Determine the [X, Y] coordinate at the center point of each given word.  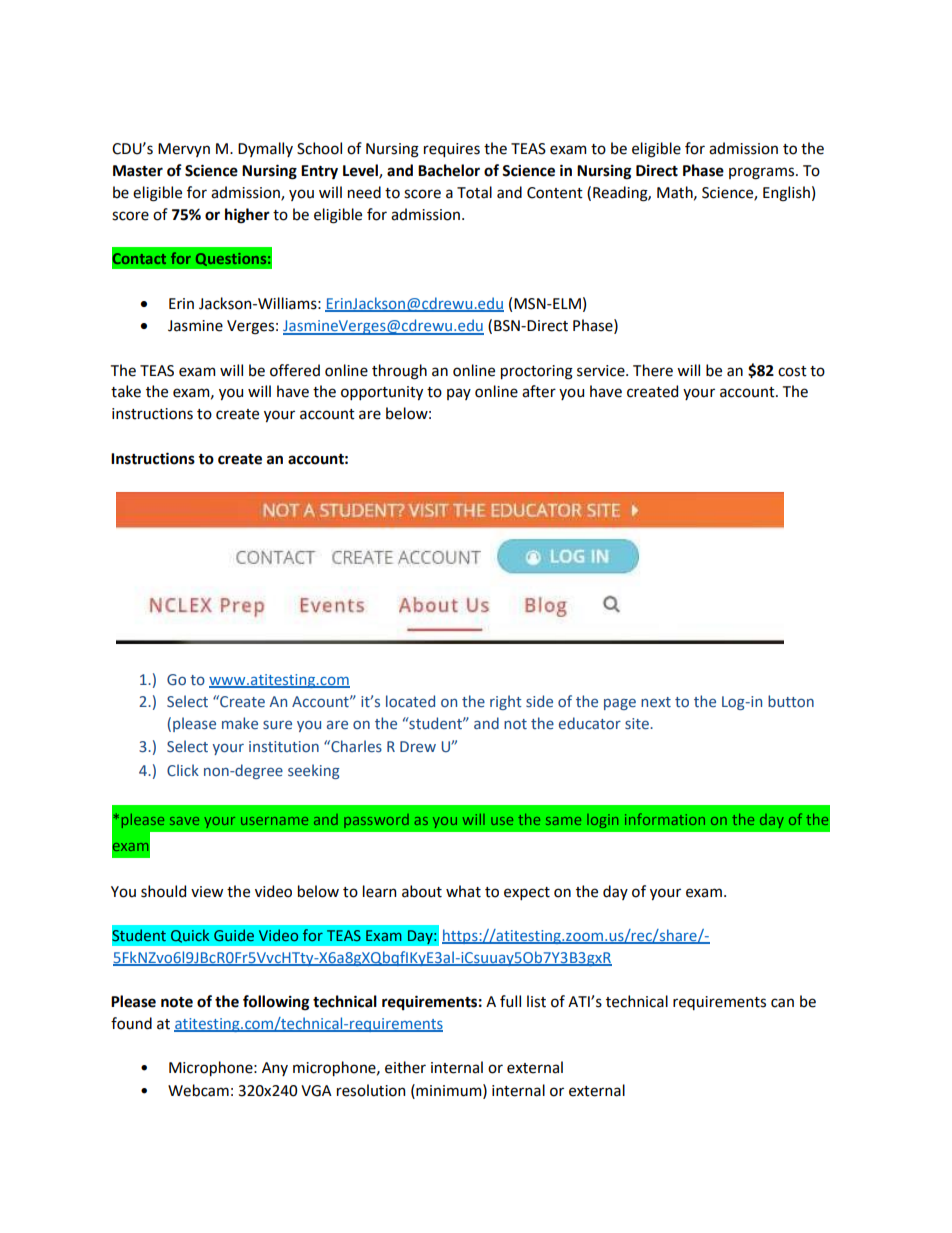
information [665, 819]
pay [459, 394]
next [656, 702]
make [240, 723]
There [653, 370]
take [126, 391]
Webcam [198, 1090]
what [463, 891]
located [410, 701]
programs [763, 173]
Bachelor [449, 170]
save [184, 821]
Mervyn [184, 150]
